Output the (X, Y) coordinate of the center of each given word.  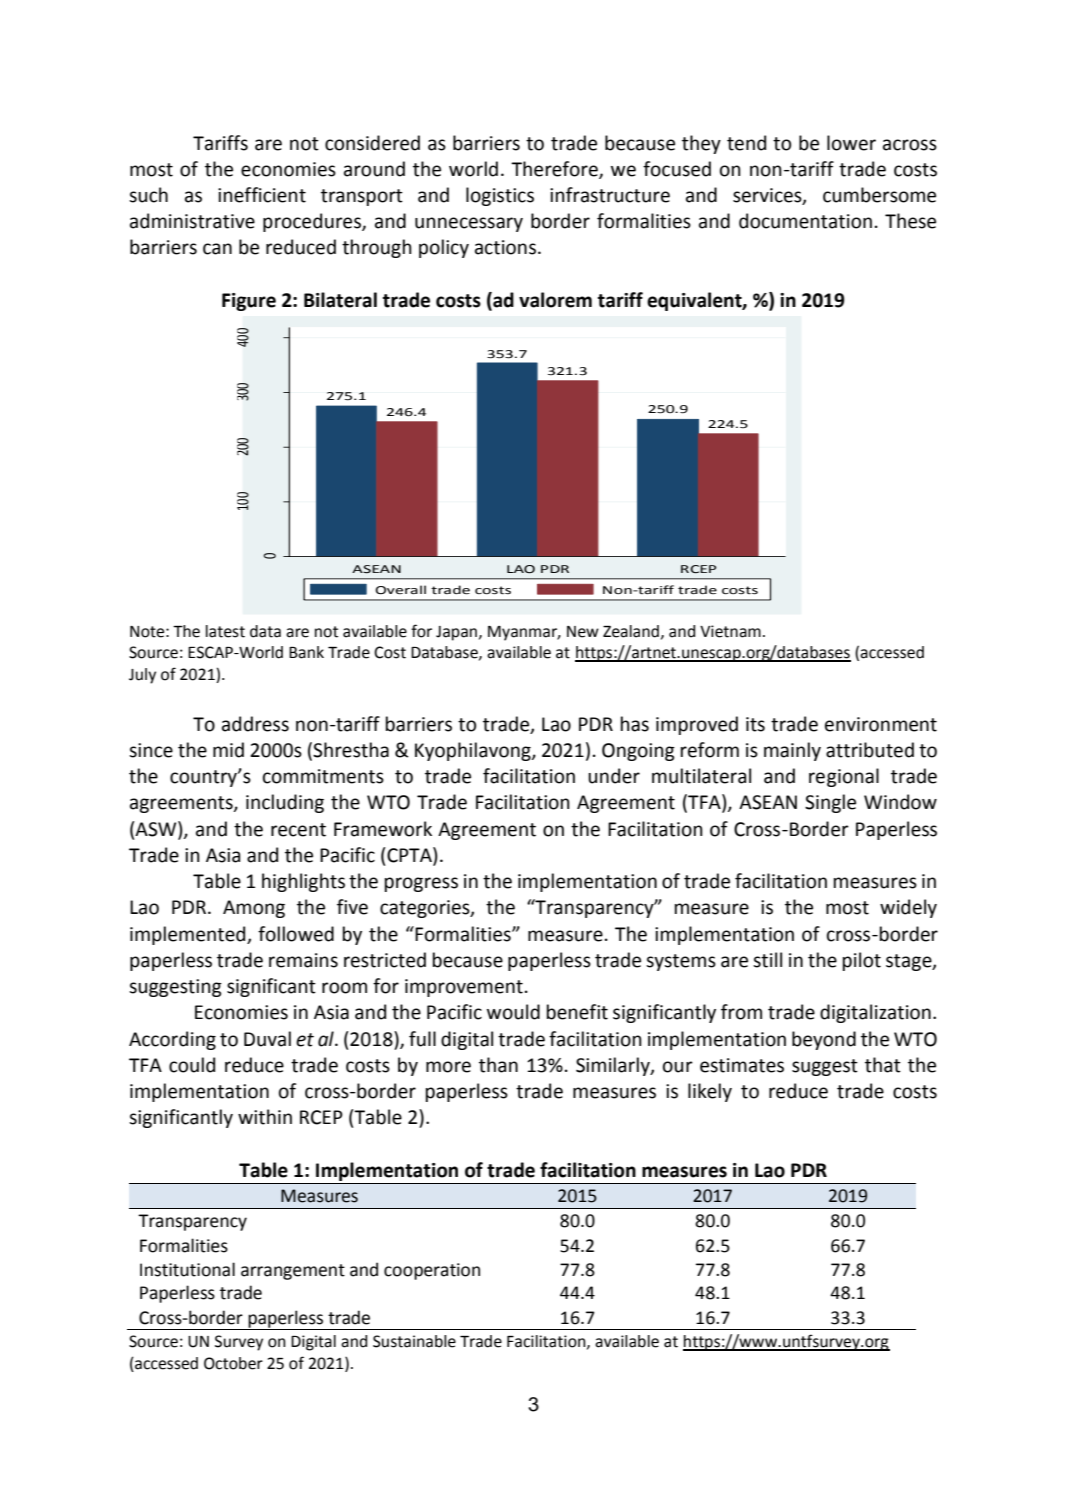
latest (225, 631)
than (498, 1065)
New (583, 632)
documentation (805, 221)
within (265, 1117)
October (233, 1363)
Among (254, 909)
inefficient (262, 195)
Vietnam (730, 631)
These (910, 221)
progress (421, 884)
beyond (824, 1040)
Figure (249, 302)
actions (505, 247)
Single (830, 803)
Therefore (555, 169)
